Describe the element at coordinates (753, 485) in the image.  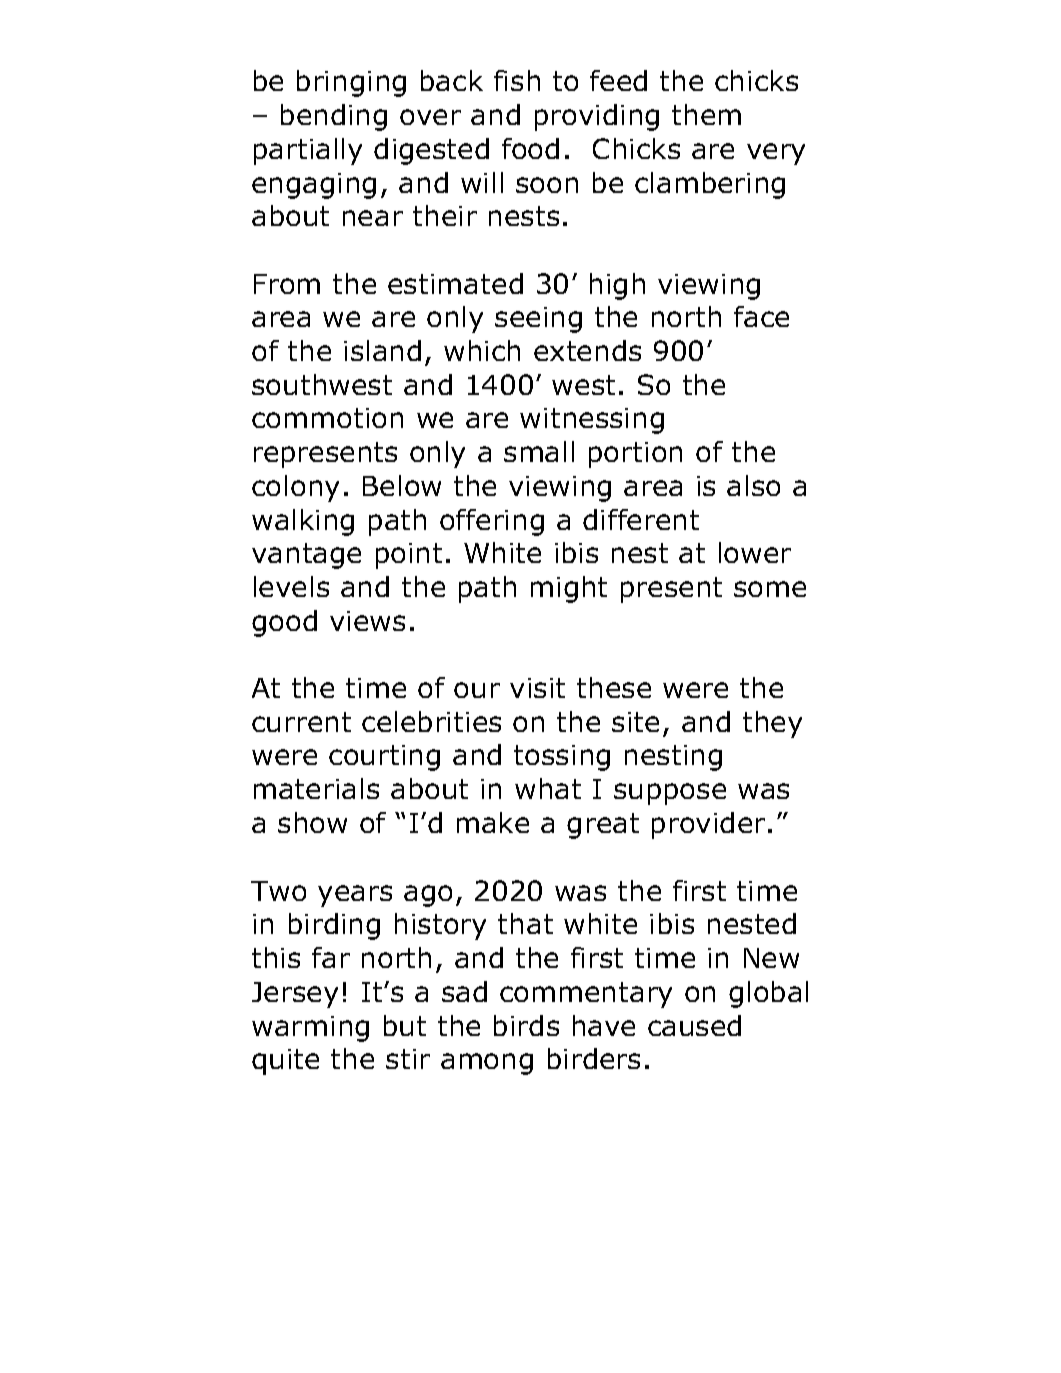
I see `also` at that location.
